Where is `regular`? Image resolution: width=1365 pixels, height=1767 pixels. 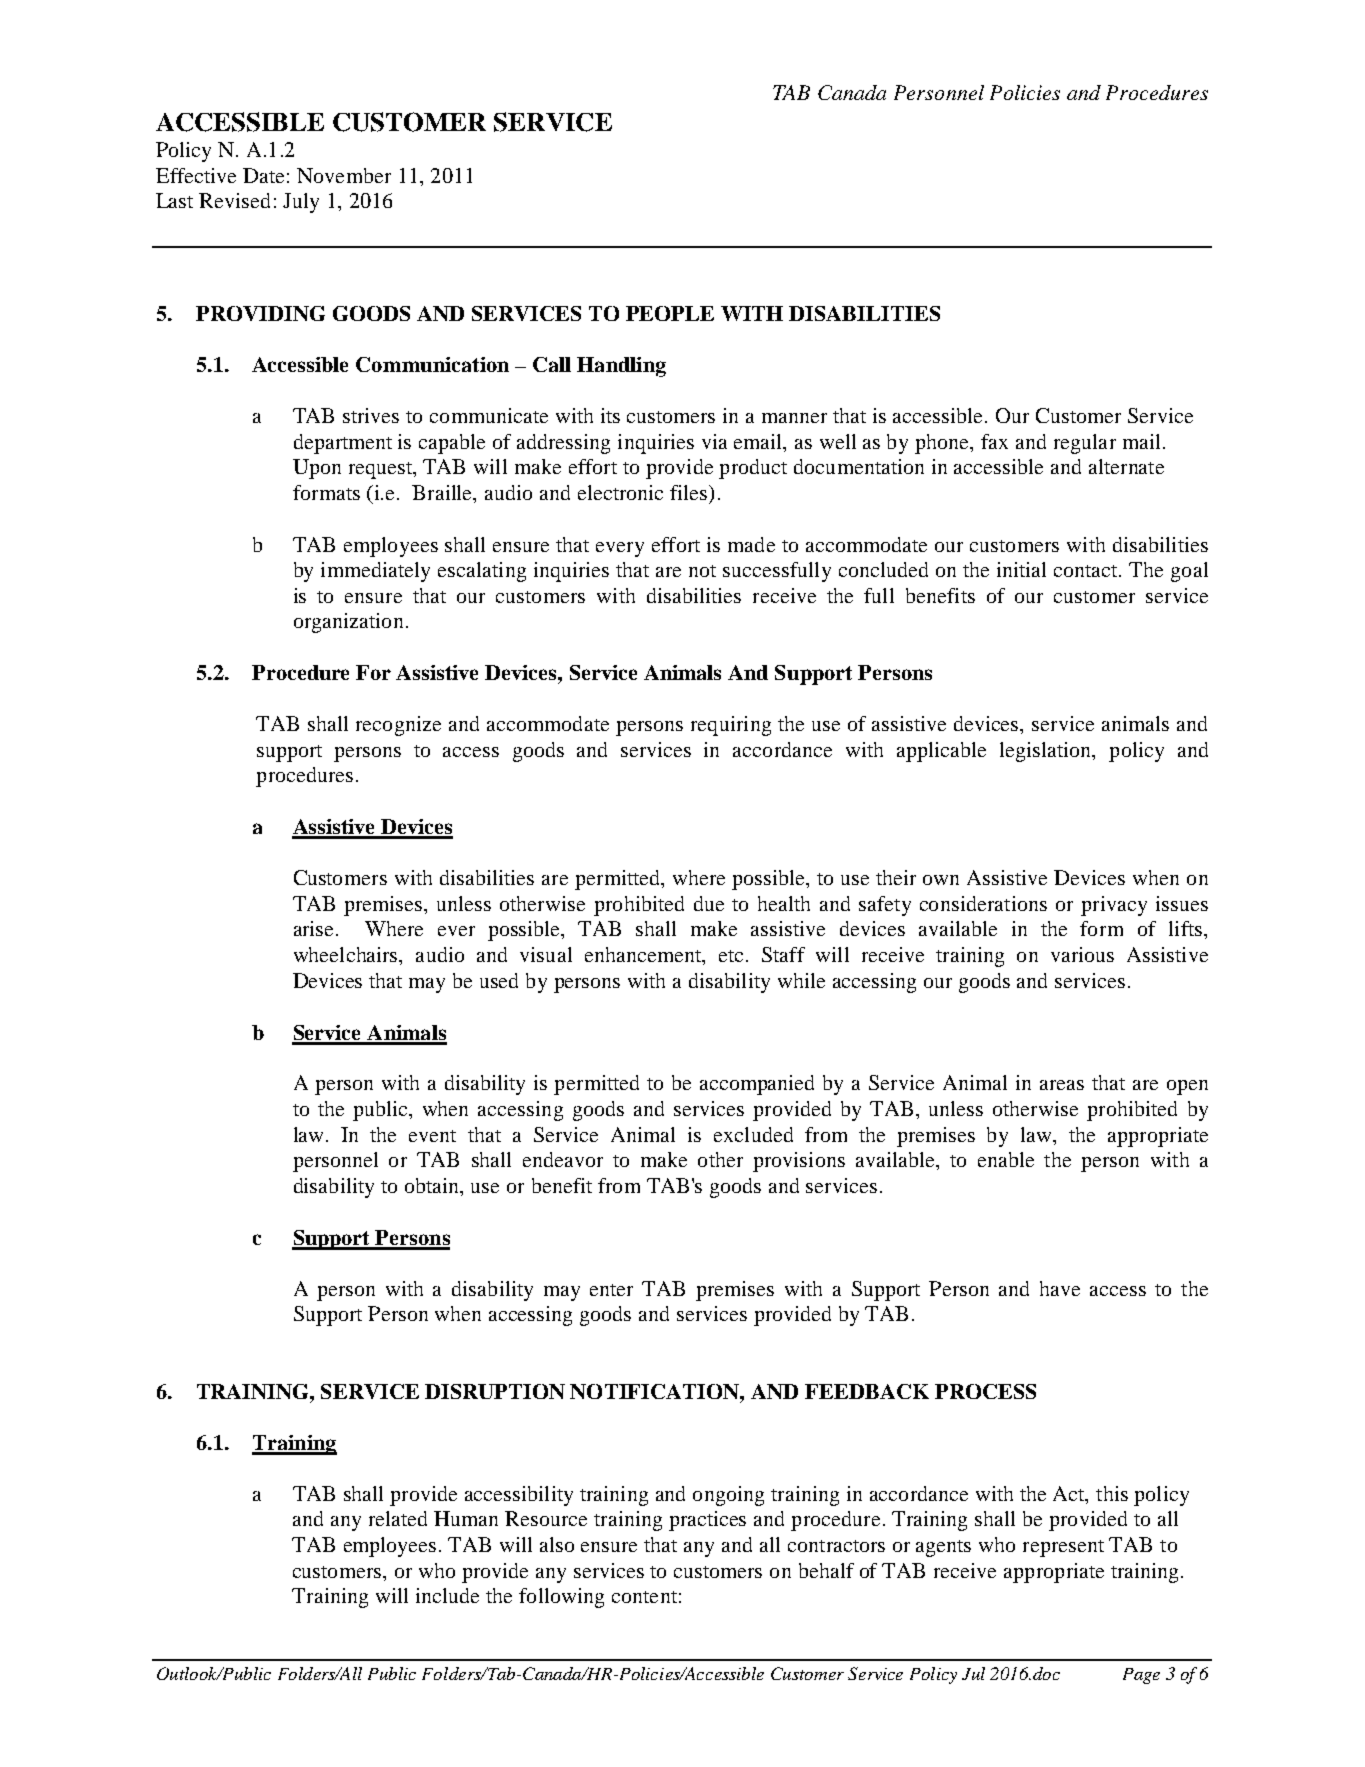
regular is located at coordinates (1085, 444).
